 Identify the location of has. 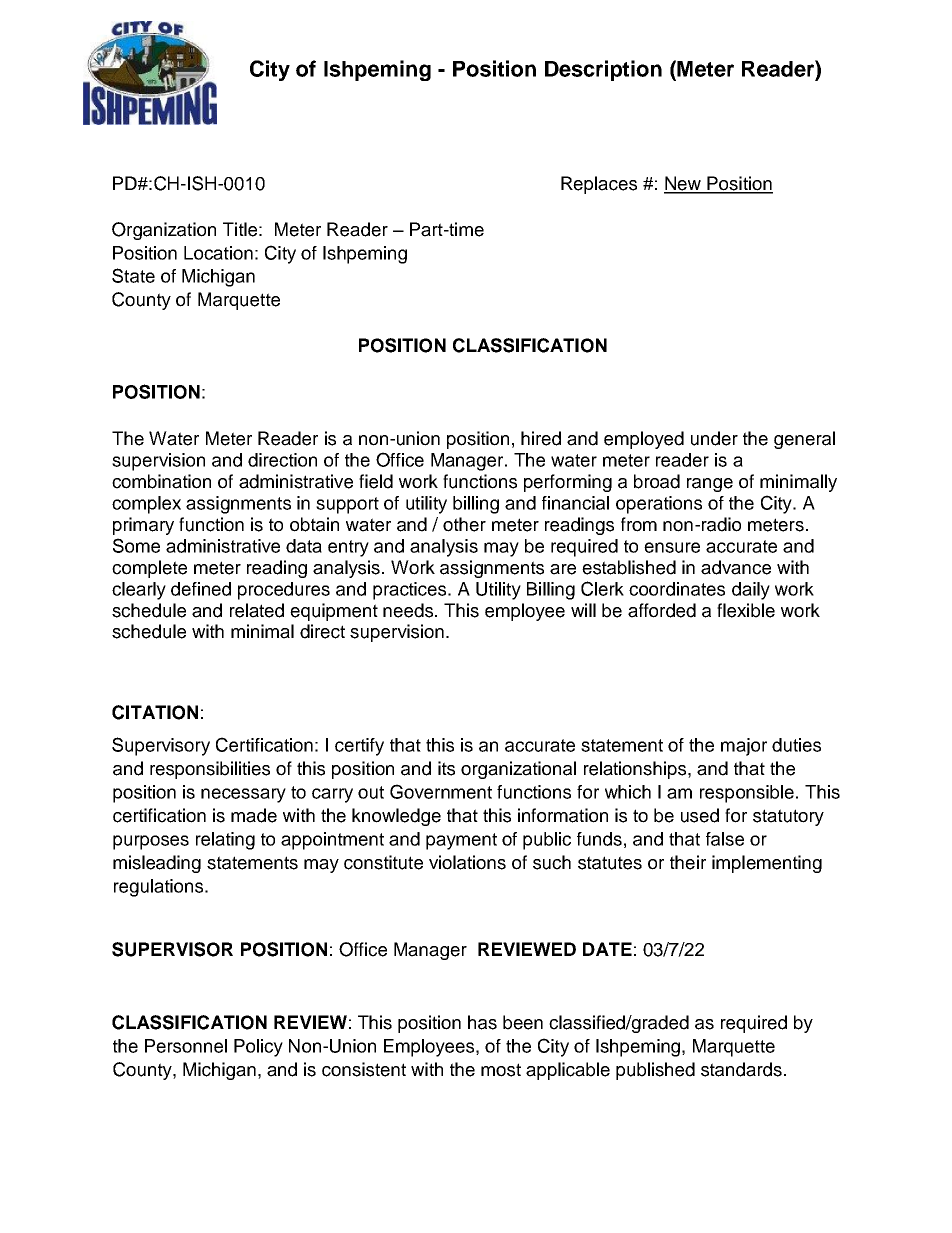
(482, 1022).
